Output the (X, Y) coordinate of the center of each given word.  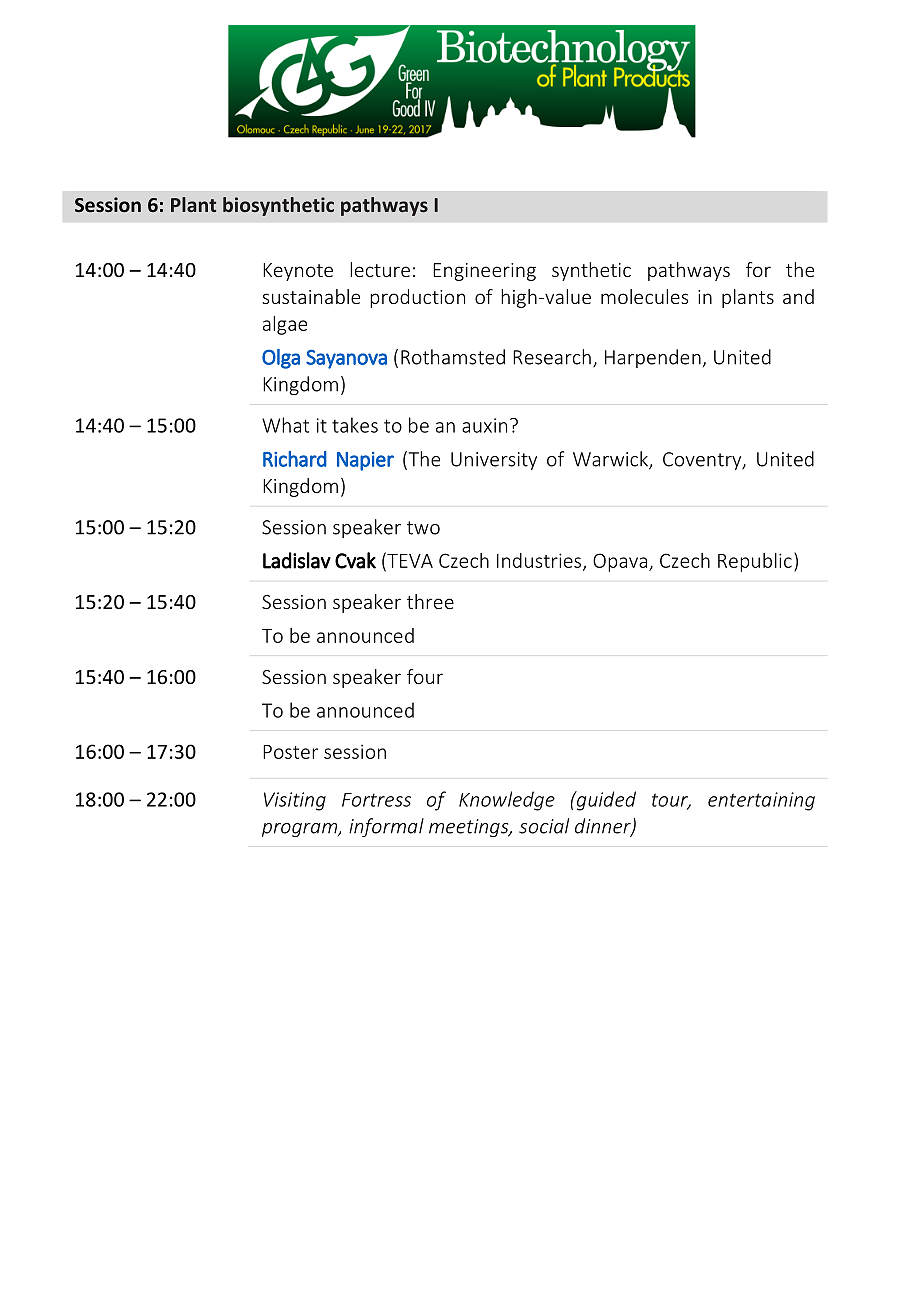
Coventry (703, 461)
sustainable (311, 296)
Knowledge (507, 801)
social (544, 826)
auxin (484, 425)
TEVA (409, 560)
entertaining (761, 801)
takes (355, 425)
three (430, 601)
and (798, 296)
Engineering (484, 272)
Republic (755, 562)
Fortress (376, 800)
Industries (539, 560)
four (425, 676)
